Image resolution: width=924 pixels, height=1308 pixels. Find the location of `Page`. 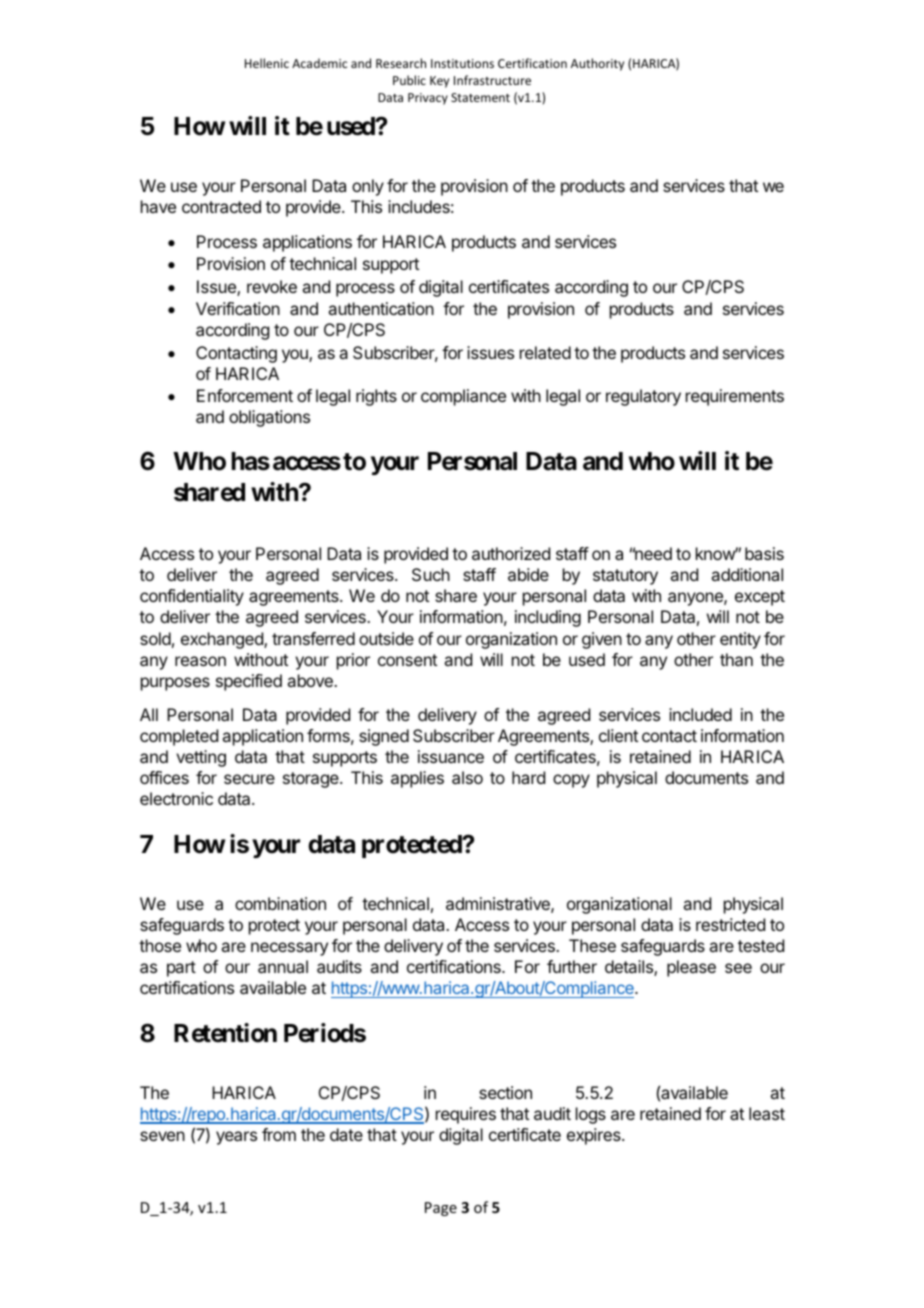

Page is located at coordinates (441, 1209).
